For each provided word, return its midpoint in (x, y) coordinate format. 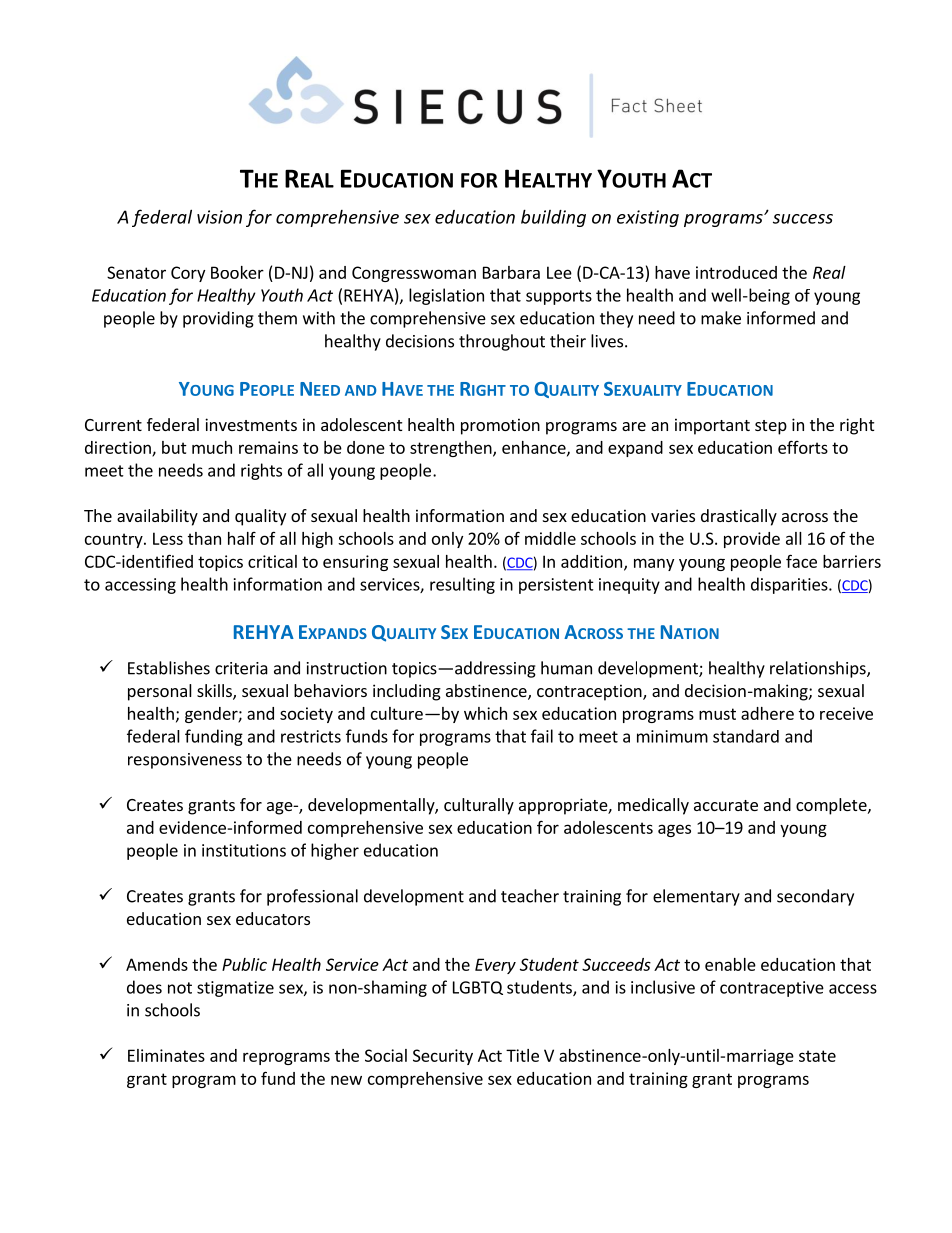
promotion (500, 426)
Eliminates (166, 1055)
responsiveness (185, 761)
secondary (815, 897)
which (485, 713)
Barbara (511, 272)
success (803, 219)
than (204, 538)
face (801, 561)
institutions (244, 850)
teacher (530, 896)
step (771, 427)
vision (219, 217)
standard (746, 736)
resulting (462, 585)
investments (251, 424)
